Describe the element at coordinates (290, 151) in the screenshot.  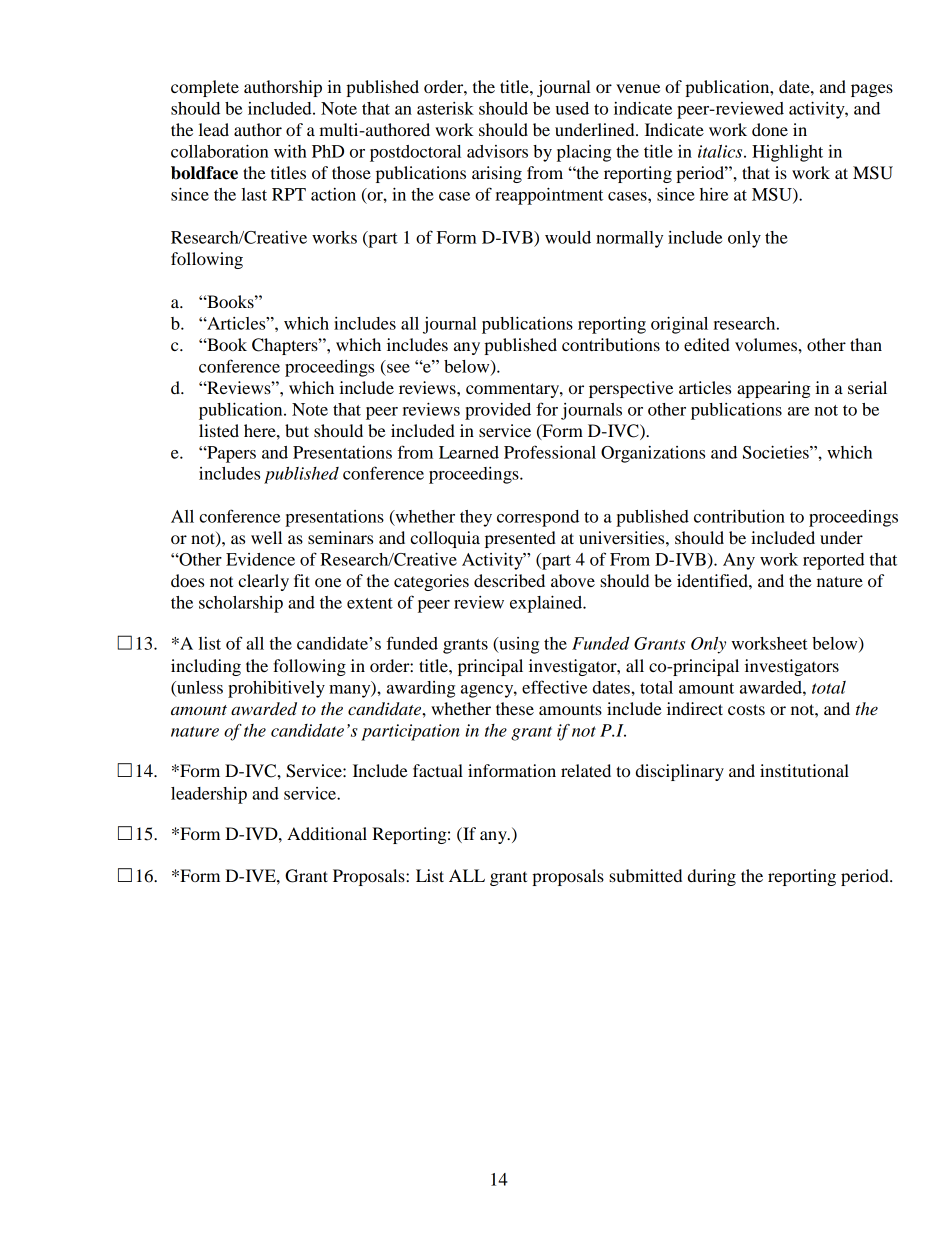
I see `with` at that location.
